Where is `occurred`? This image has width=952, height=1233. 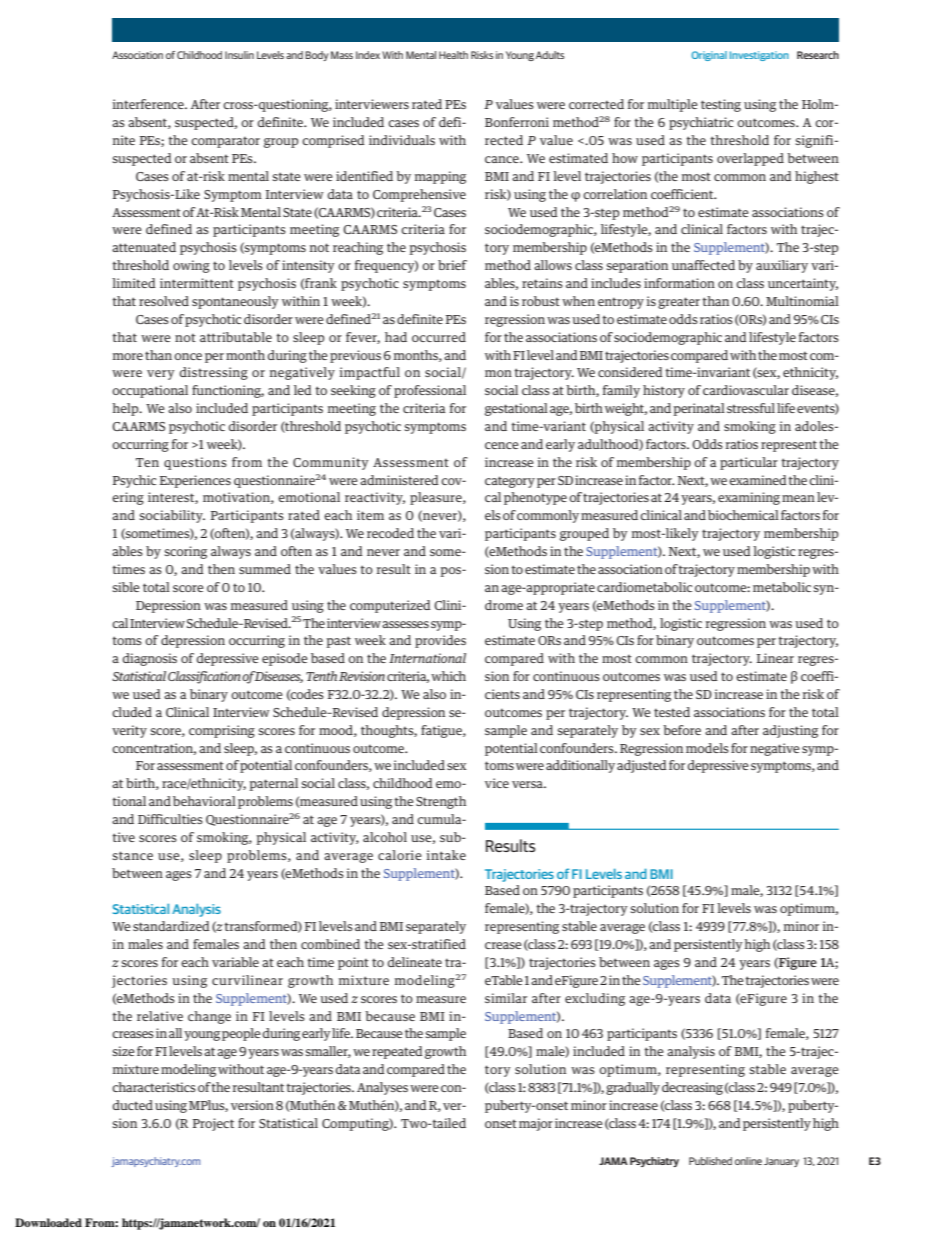 occurred is located at coordinates (439, 337).
